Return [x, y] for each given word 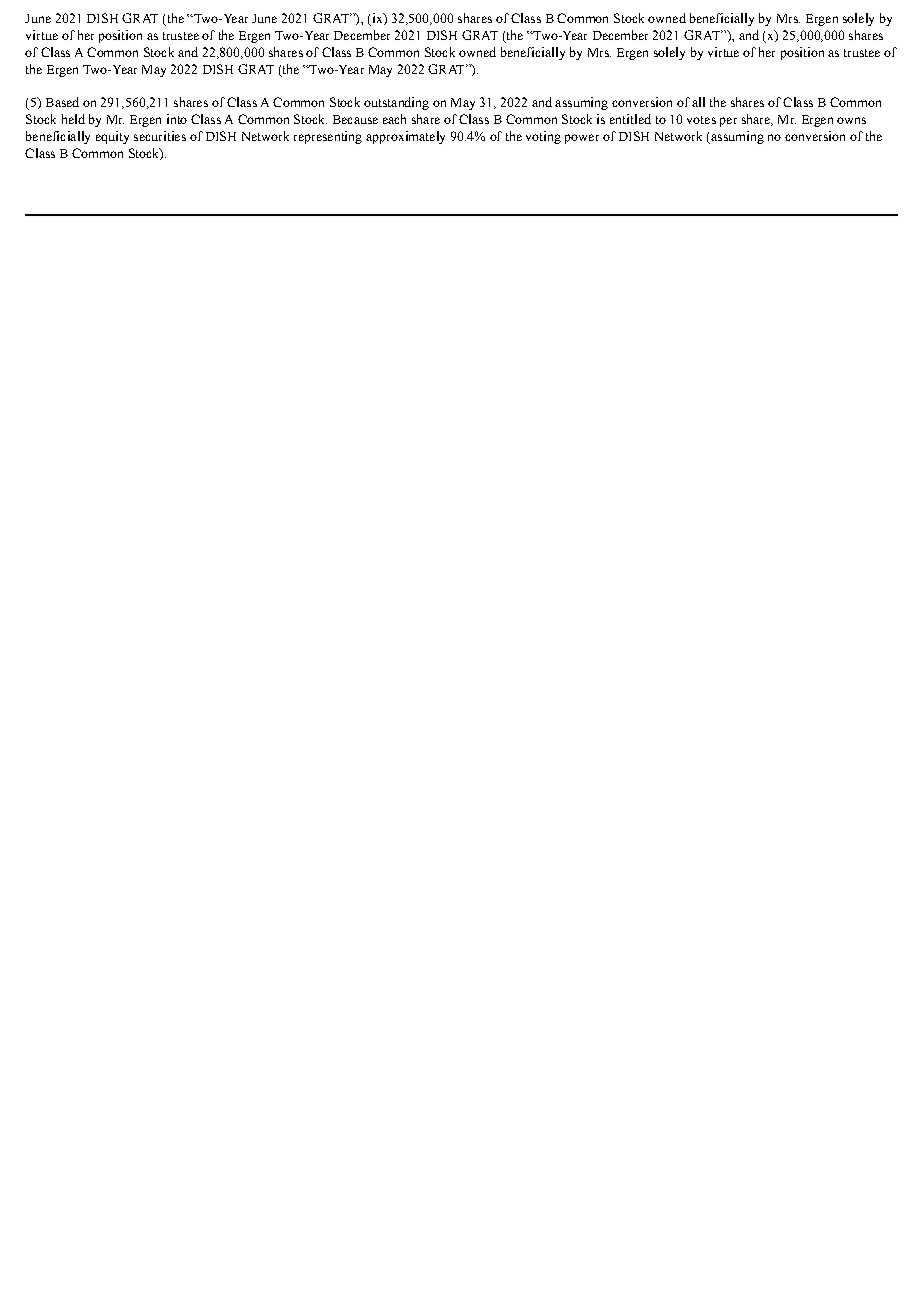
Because [355, 119]
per [728, 122]
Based [62, 102]
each [394, 119]
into [177, 119]
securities [160, 136]
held [73, 119]
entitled [630, 119]
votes [701, 120]
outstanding [396, 103]
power [582, 139]
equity [112, 137]
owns [851, 120]
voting [543, 137]
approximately [405, 137]
